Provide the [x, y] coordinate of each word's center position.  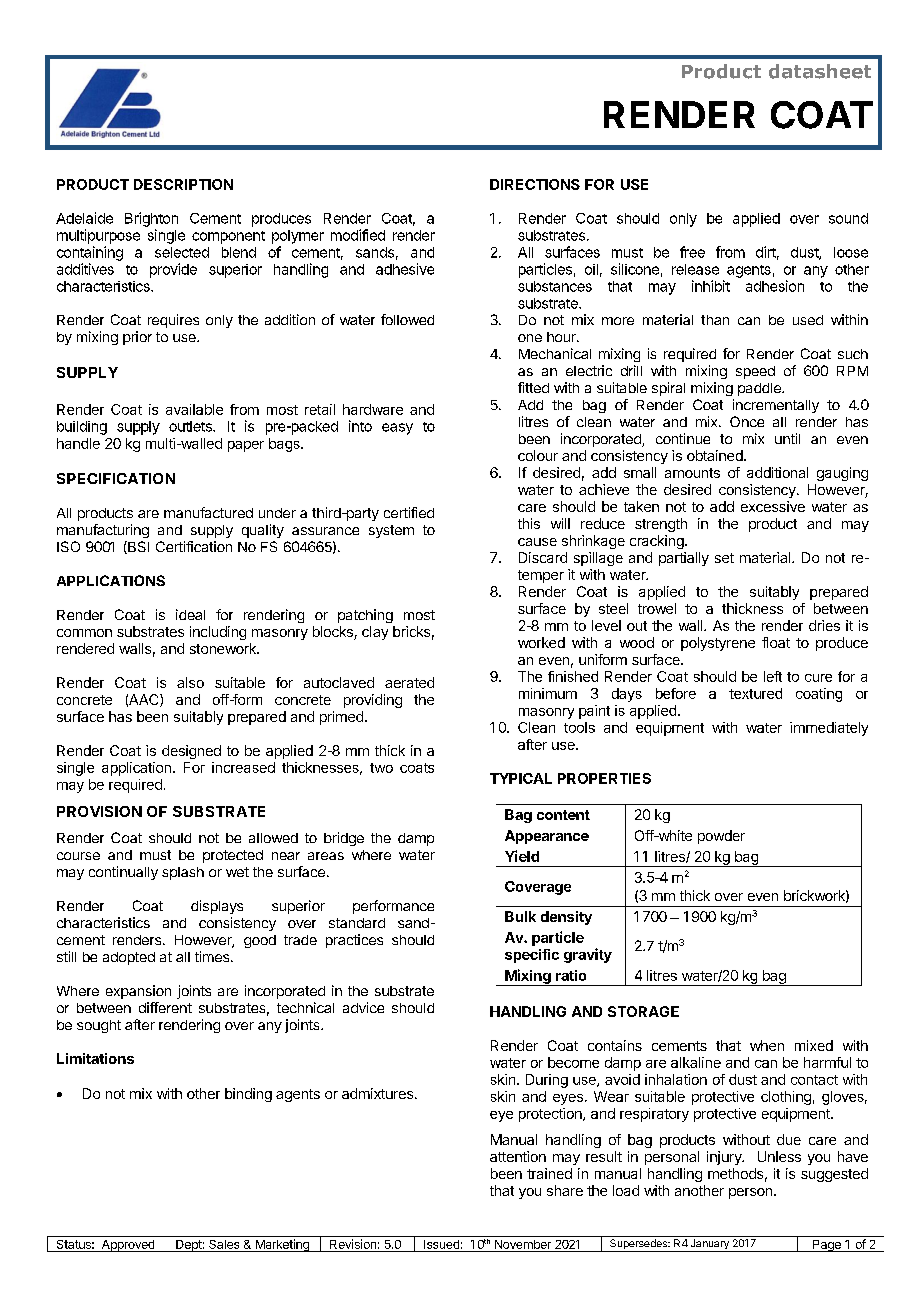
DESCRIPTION [183, 184]
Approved [128, 1246]
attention [518, 1156]
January [709, 1245]
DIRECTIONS [535, 184]
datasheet [820, 71]
